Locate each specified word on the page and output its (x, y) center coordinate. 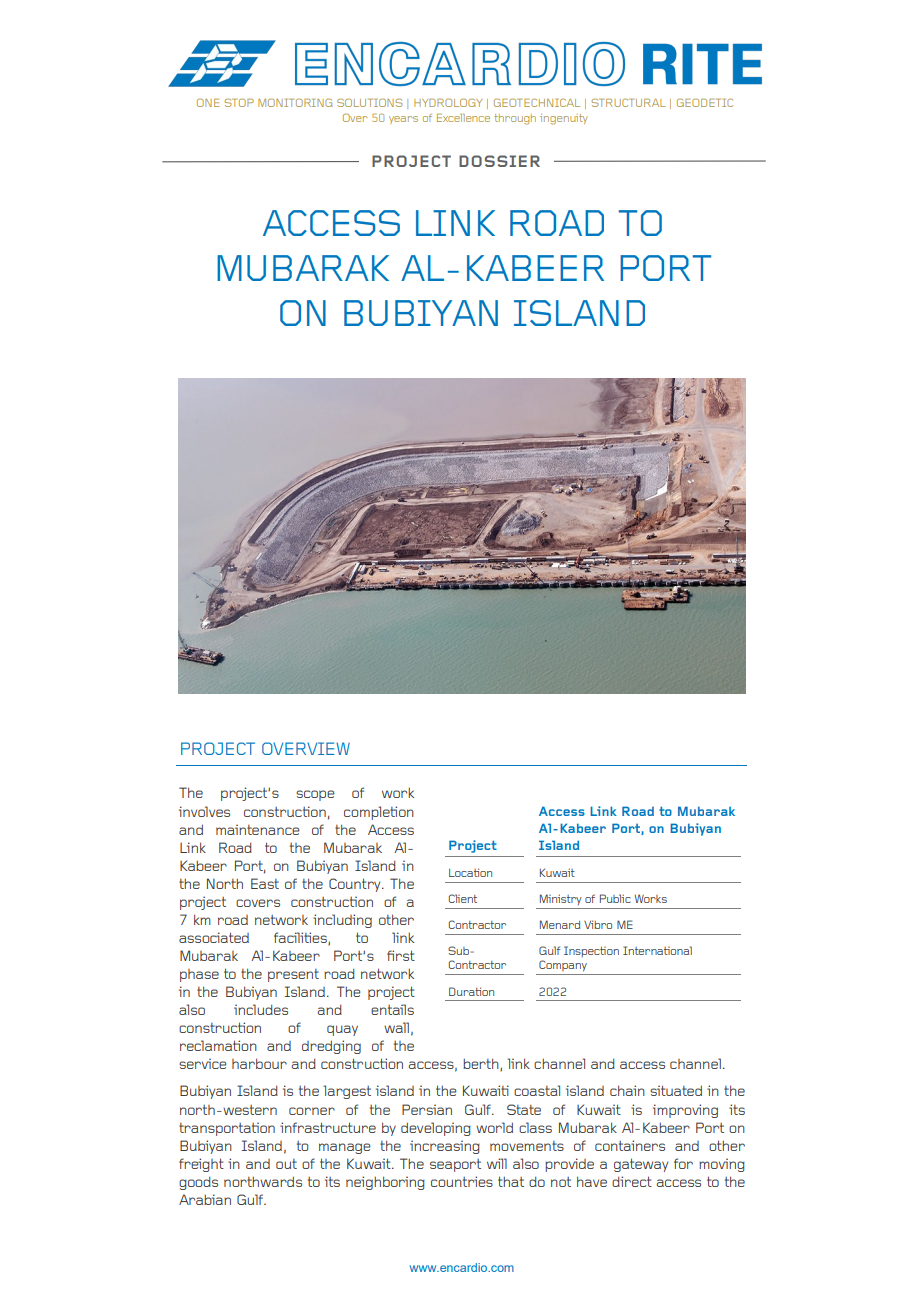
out (286, 1164)
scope (315, 795)
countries (462, 1181)
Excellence (463, 118)
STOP (239, 103)
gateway (641, 1165)
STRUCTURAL (628, 103)
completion (379, 813)
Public (615, 898)
